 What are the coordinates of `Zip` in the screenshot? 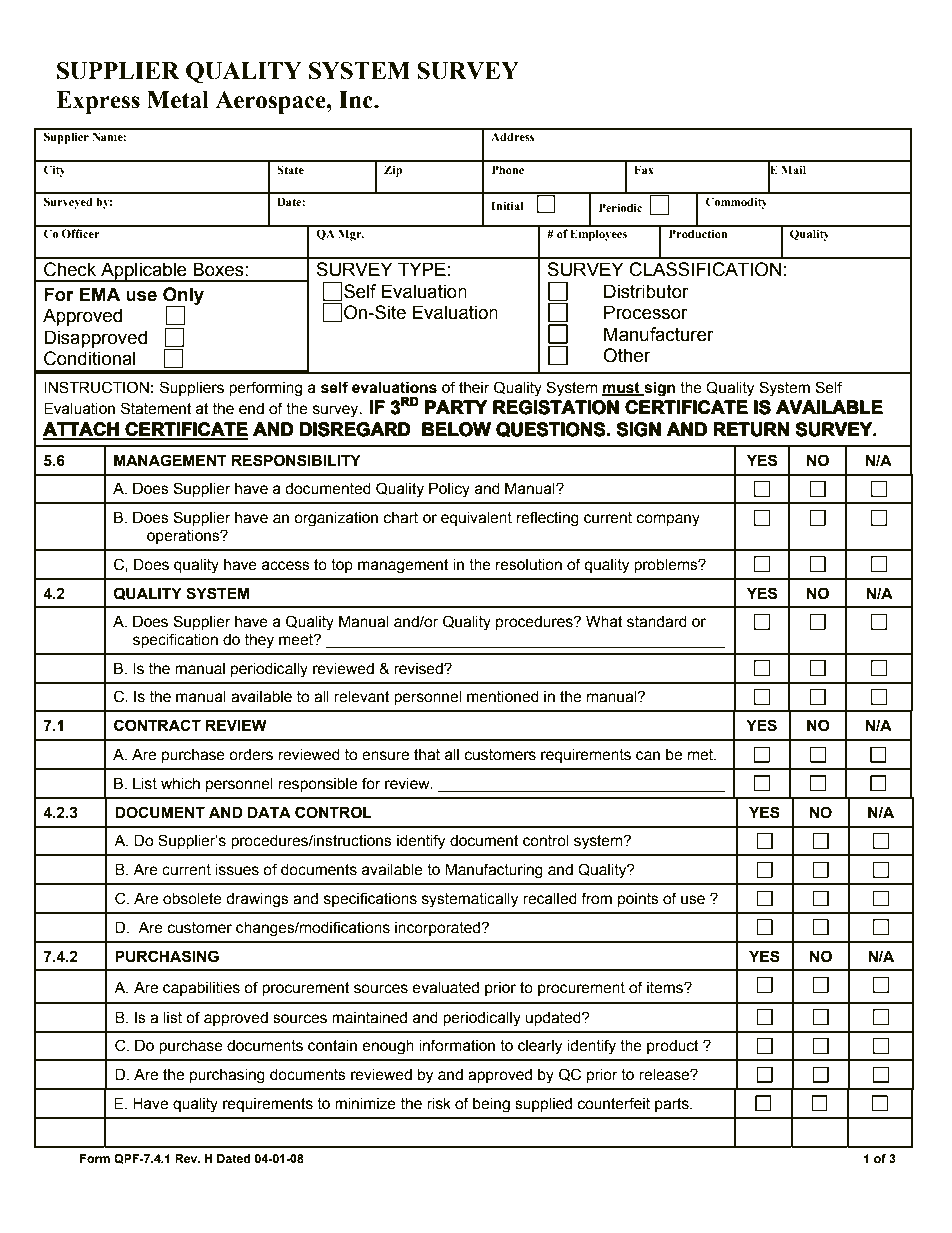 It's located at (393, 171).
